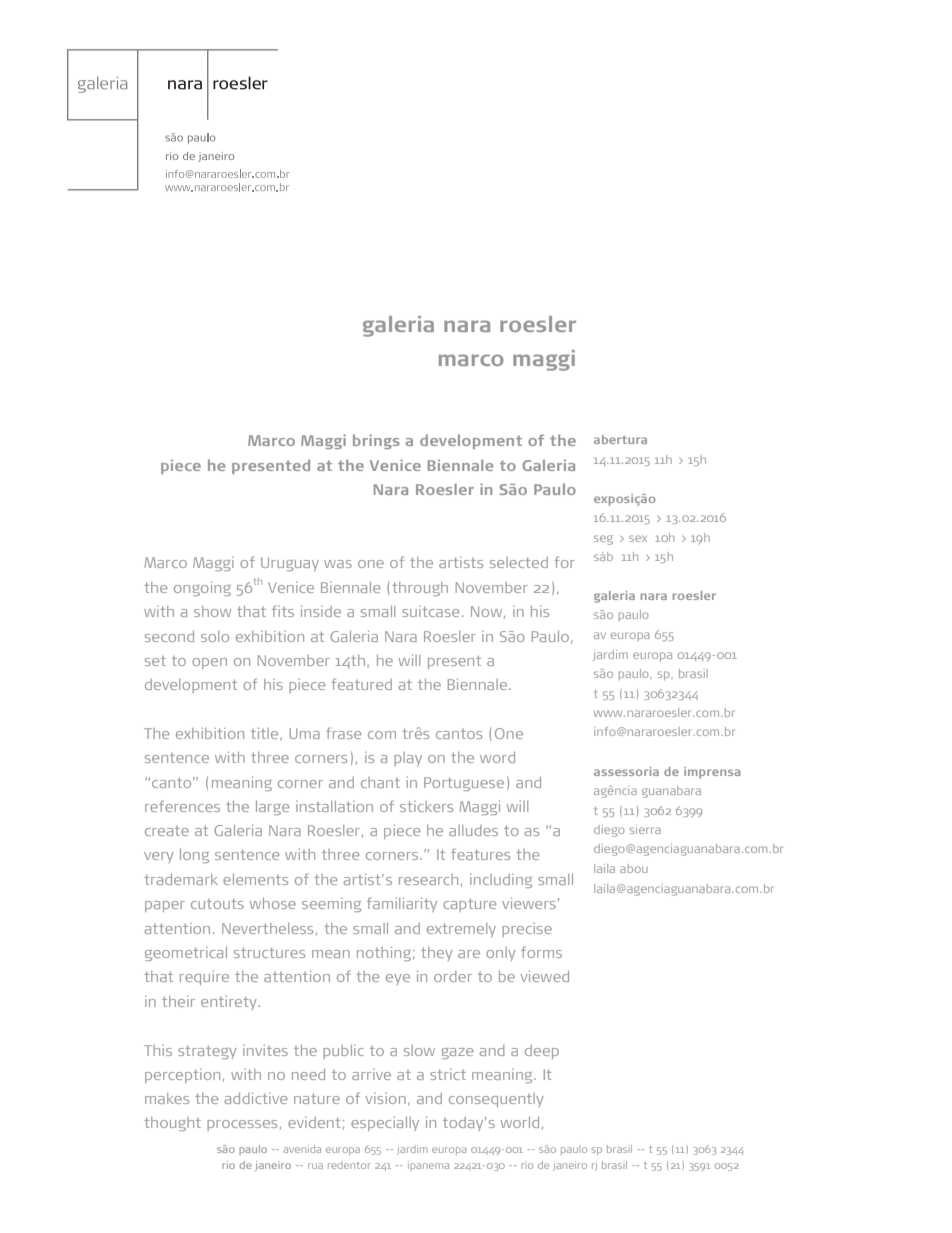  What do you see at coordinates (204, 978) in the document?
I see `require` at bounding box center [204, 978].
